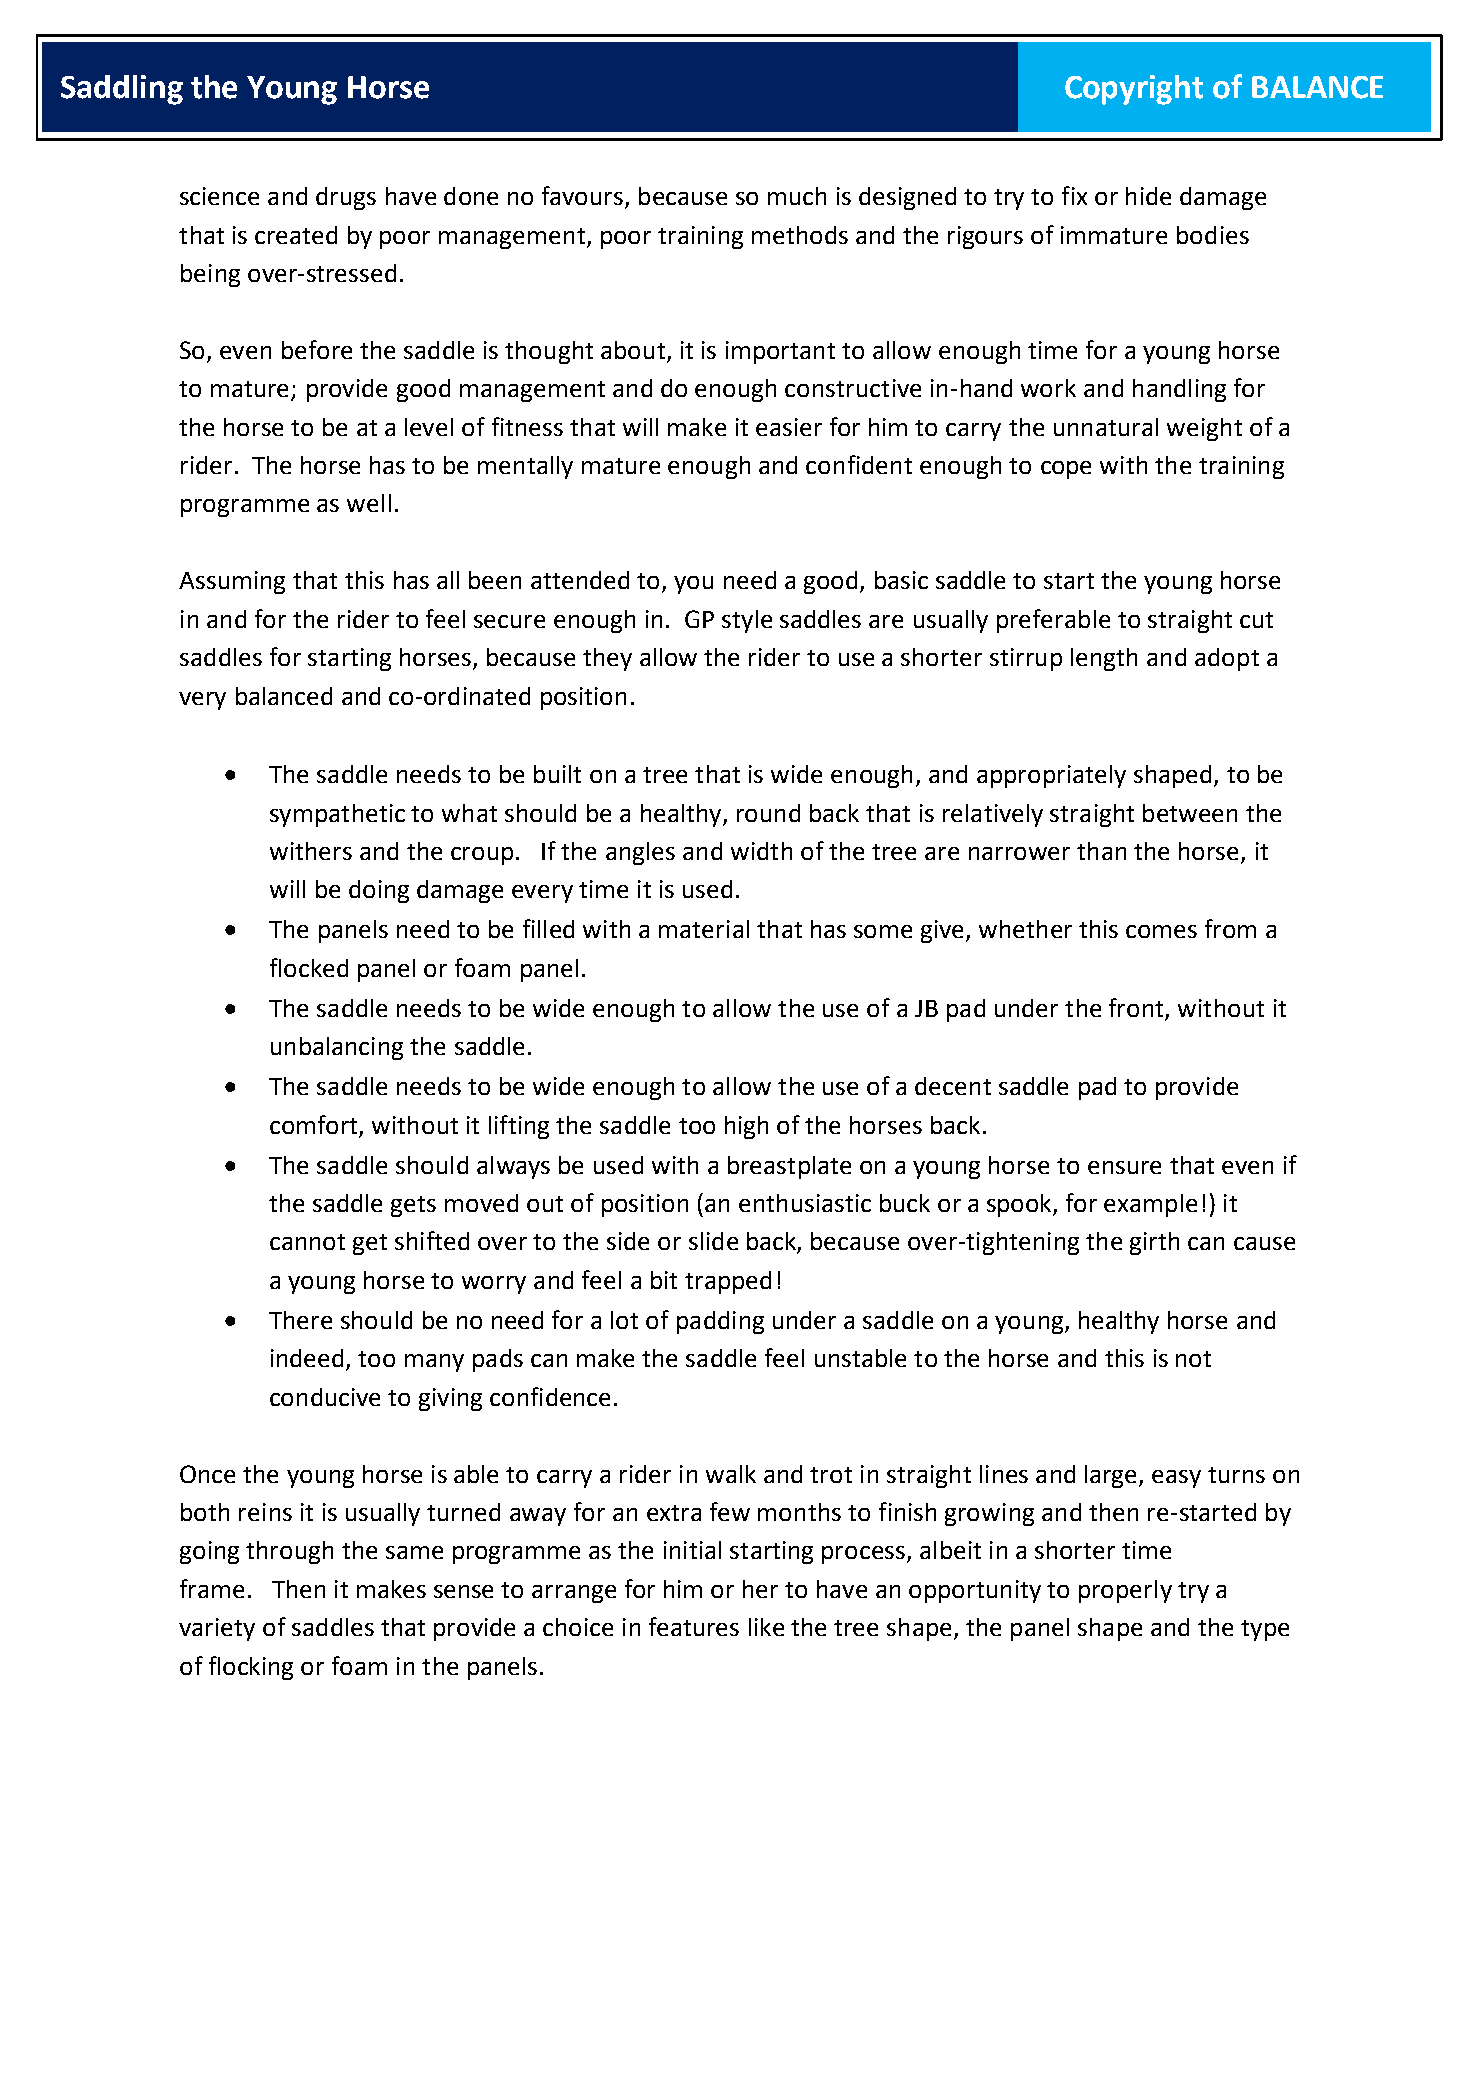 This screenshot has height=2096, width=1482. What do you see at coordinates (797, 196) in the screenshot?
I see `much` at bounding box center [797, 196].
